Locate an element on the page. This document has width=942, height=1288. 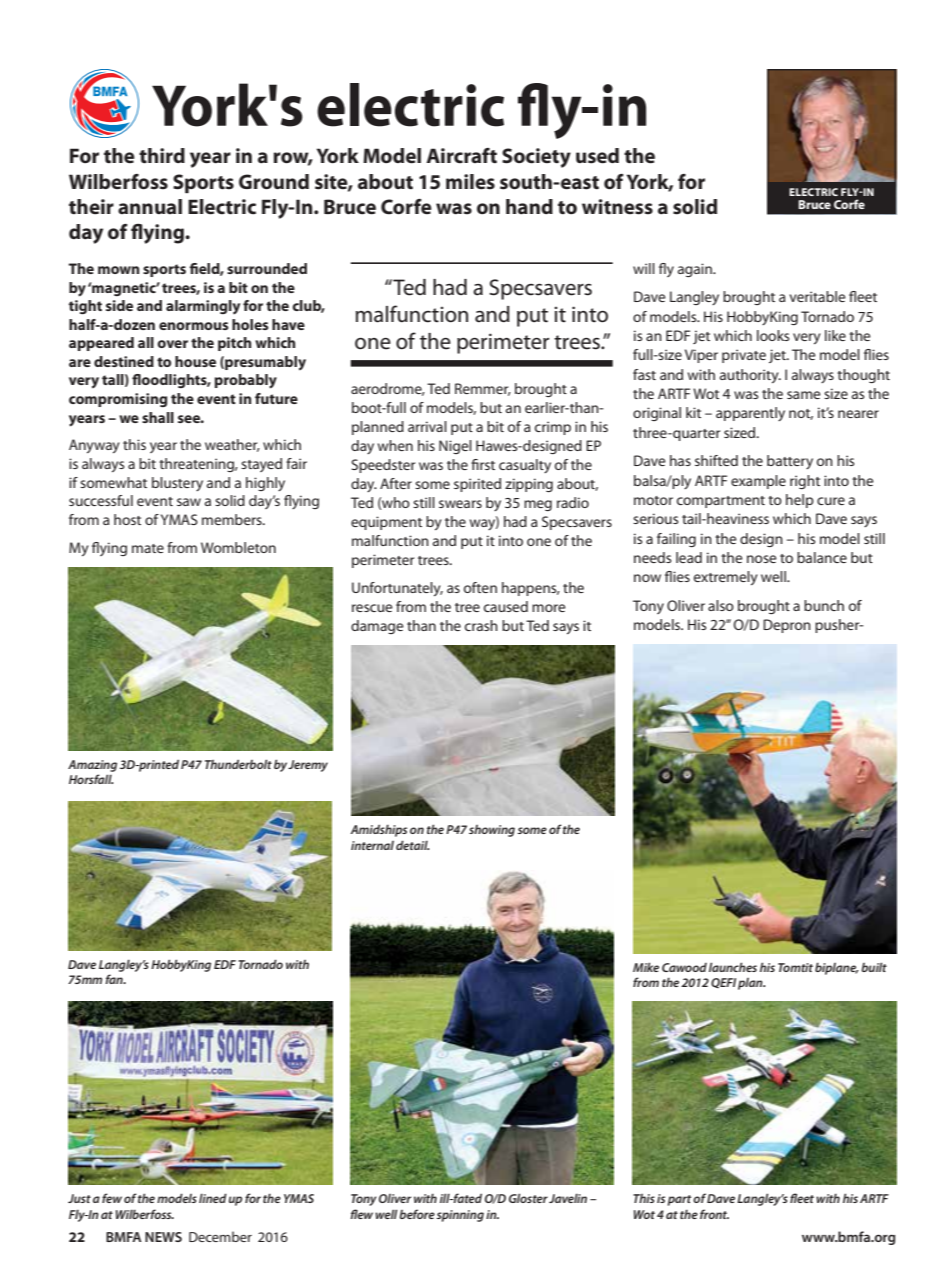
launches is located at coordinates (733, 967).
